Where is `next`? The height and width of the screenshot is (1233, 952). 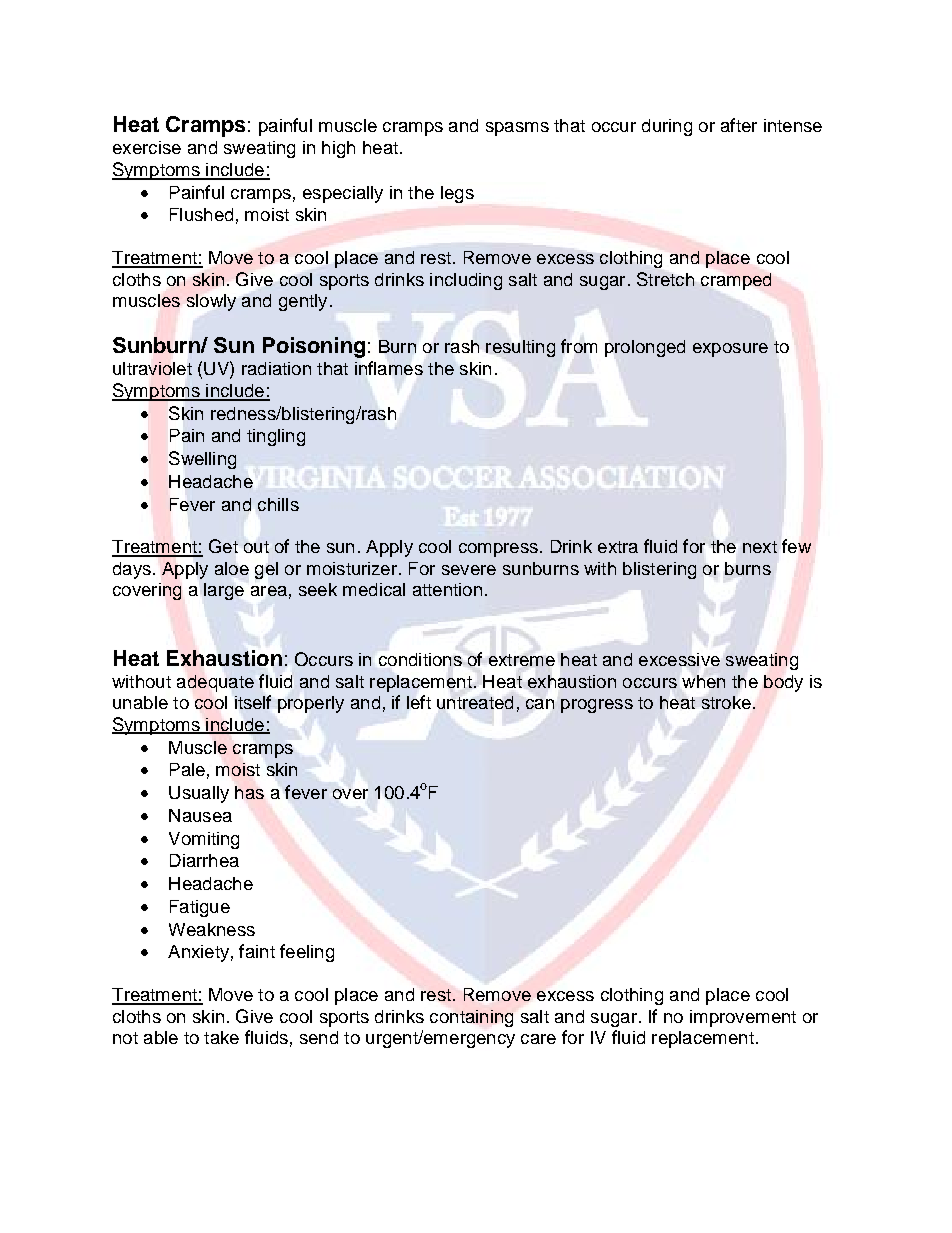
next is located at coordinates (760, 547).
